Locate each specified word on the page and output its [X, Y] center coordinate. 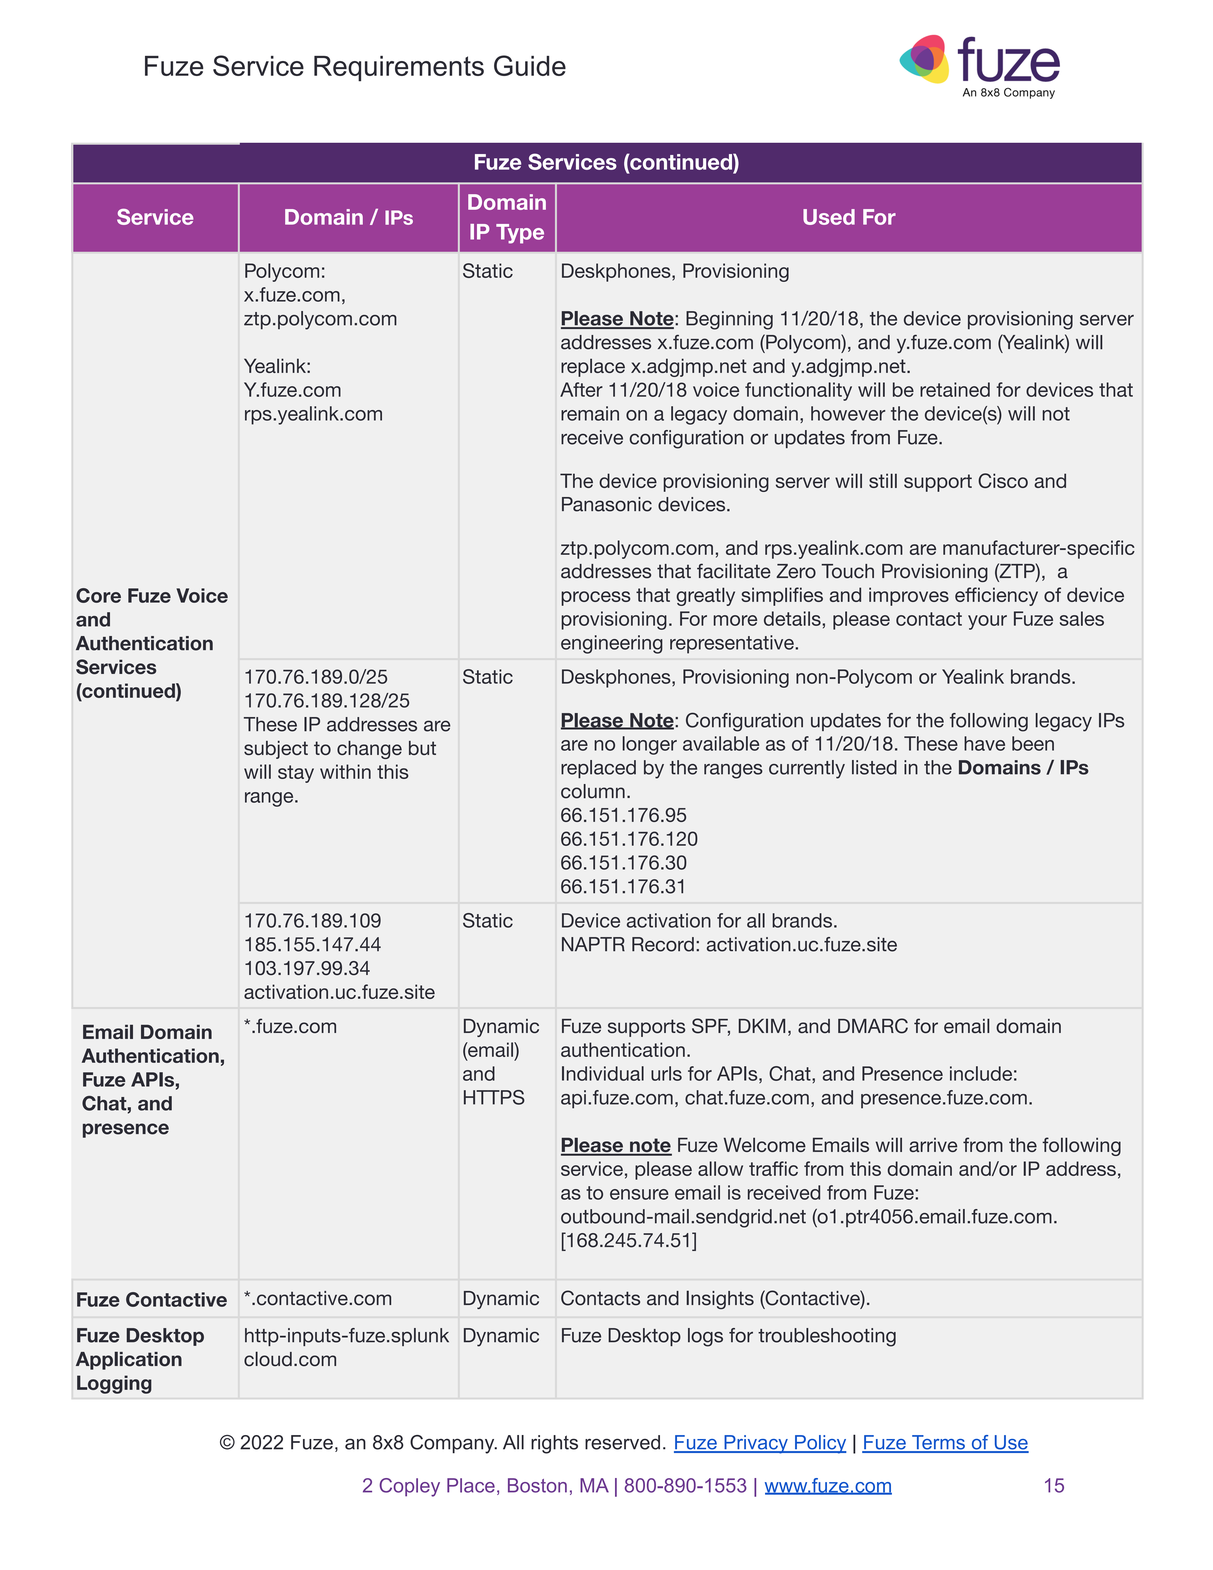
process [596, 598]
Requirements [399, 69]
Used [829, 217]
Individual [603, 1073]
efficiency [996, 596]
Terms [938, 1443]
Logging [114, 1384]
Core [98, 595]
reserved [622, 1442]
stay [296, 774]
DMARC [873, 1026]
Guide [530, 65]
